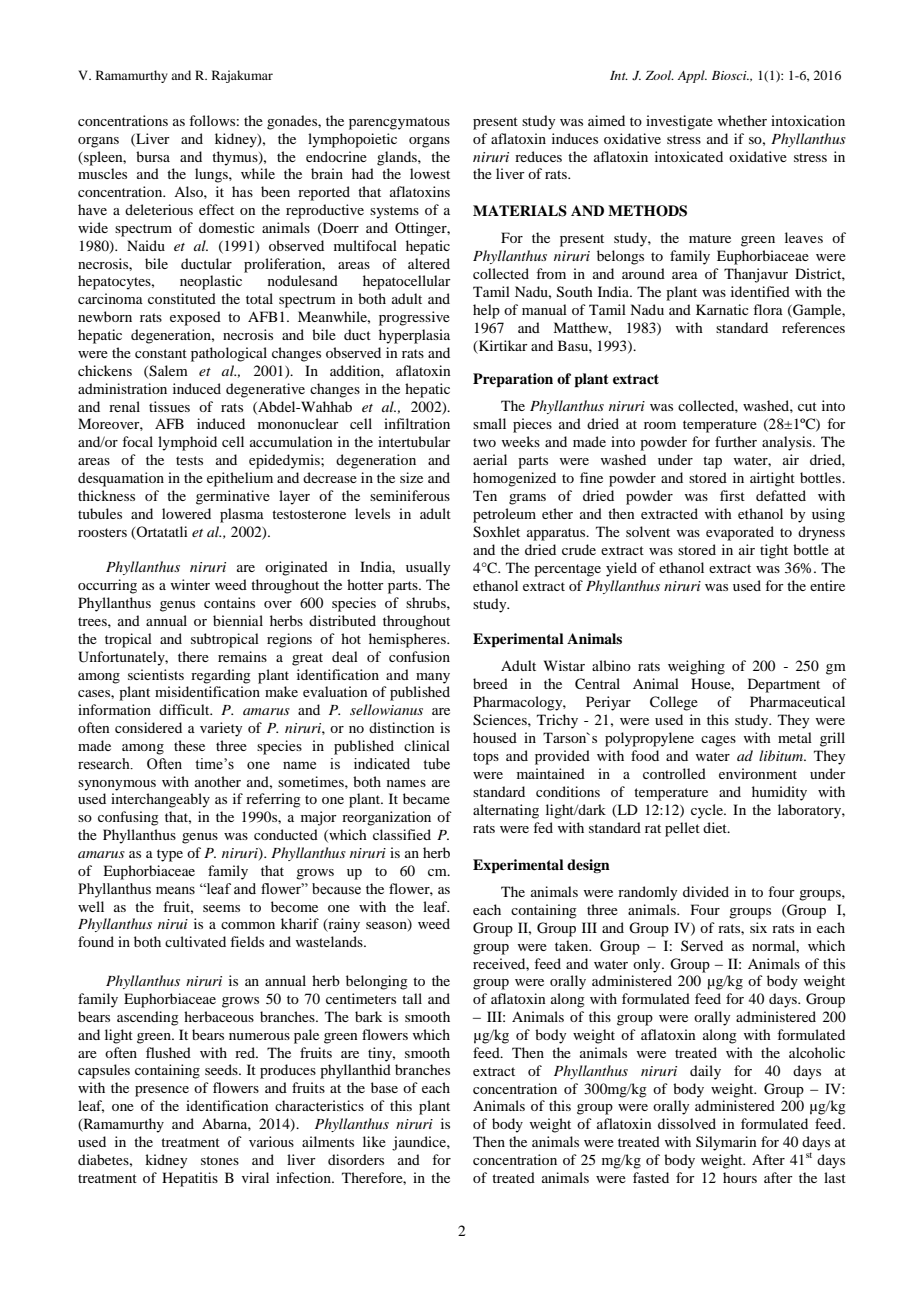 The image size is (924, 1307). Describe the element at coordinates (387, 927) in the page. I see `season` at that location.
